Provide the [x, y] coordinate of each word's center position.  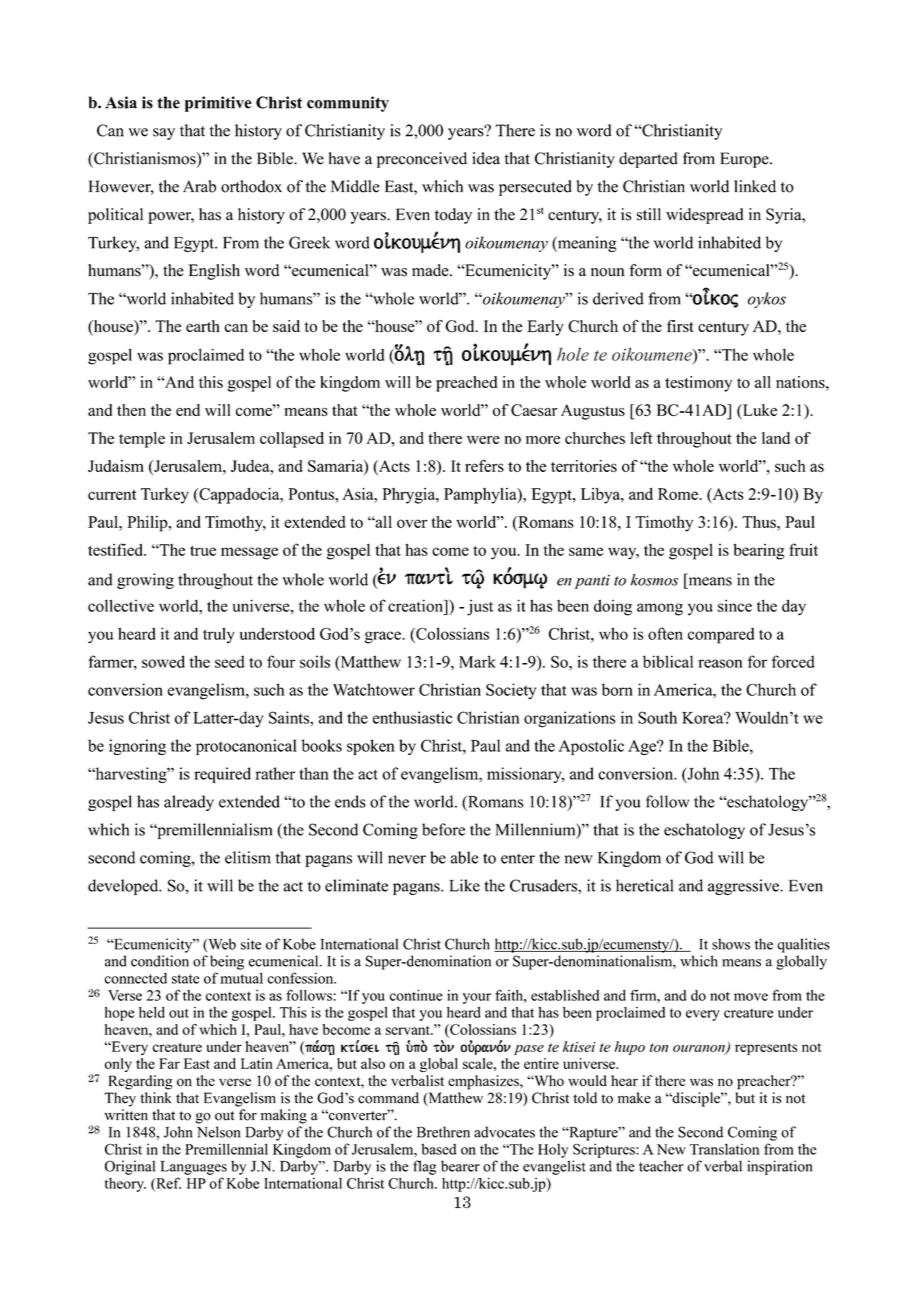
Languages [193, 1168]
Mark [477, 661]
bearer [460, 1166]
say [164, 134]
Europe [745, 160]
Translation [724, 1149]
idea [486, 158]
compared [721, 636]
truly [219, 635]
